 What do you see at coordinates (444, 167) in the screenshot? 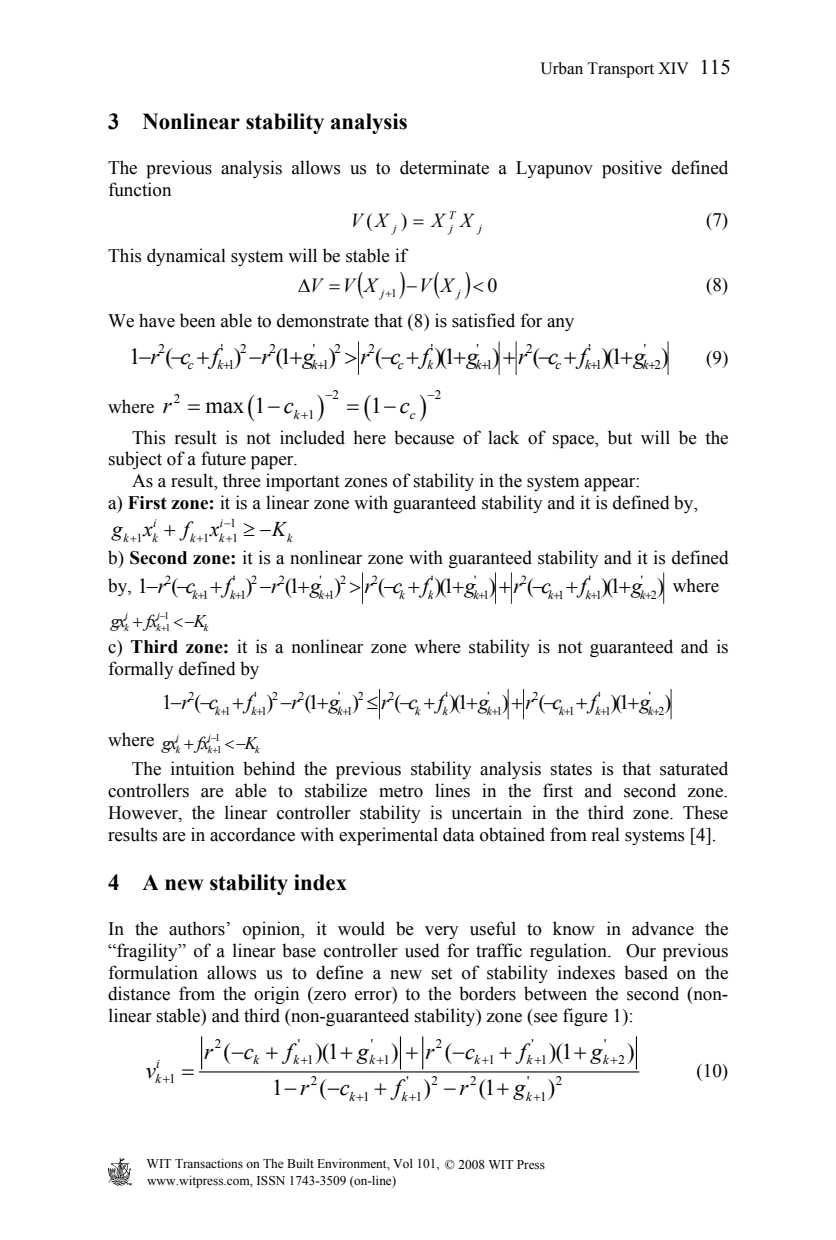
I see `determinate` at bounding box center [444, 167].
